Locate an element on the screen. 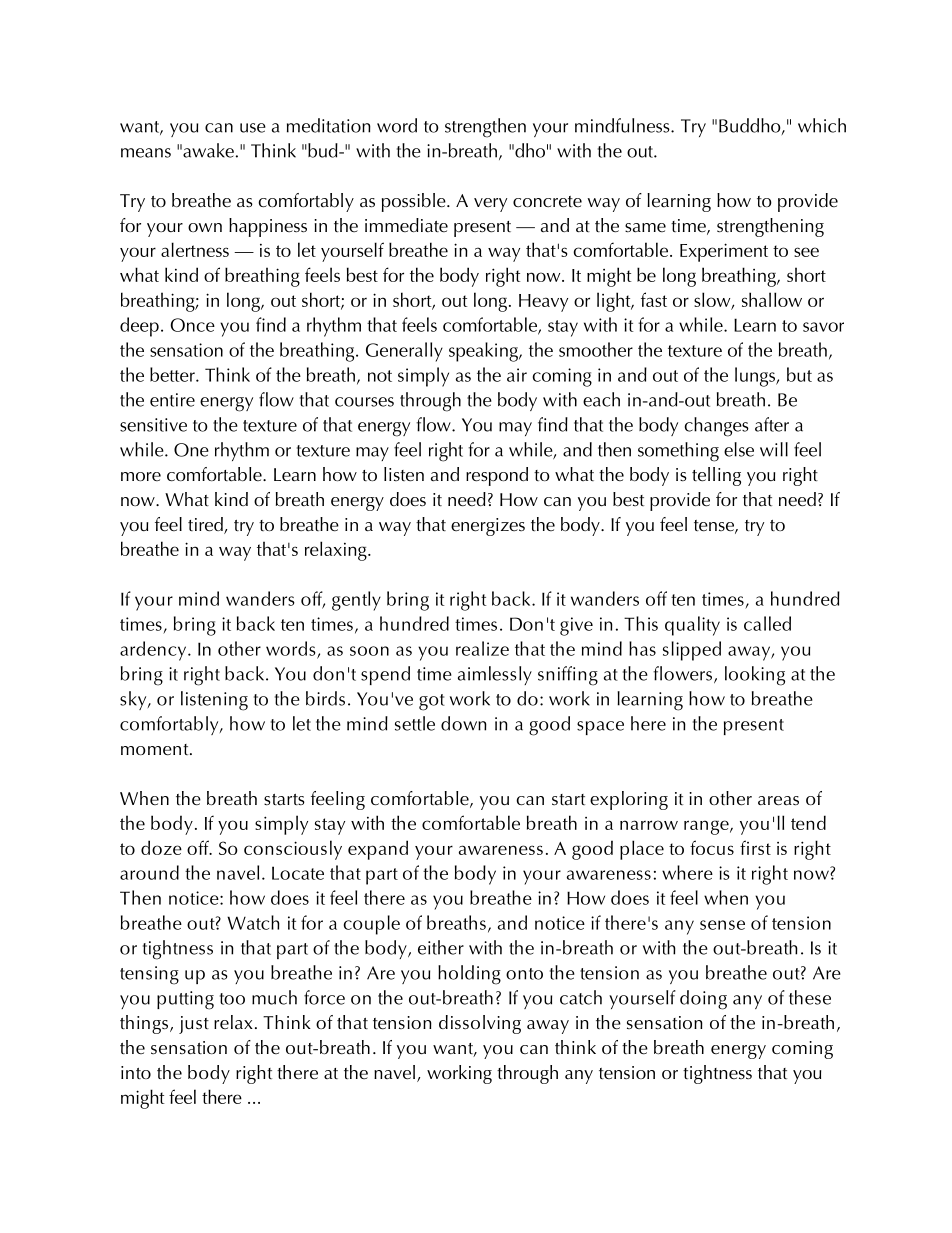  tired is located at coordinates (206, 525).
